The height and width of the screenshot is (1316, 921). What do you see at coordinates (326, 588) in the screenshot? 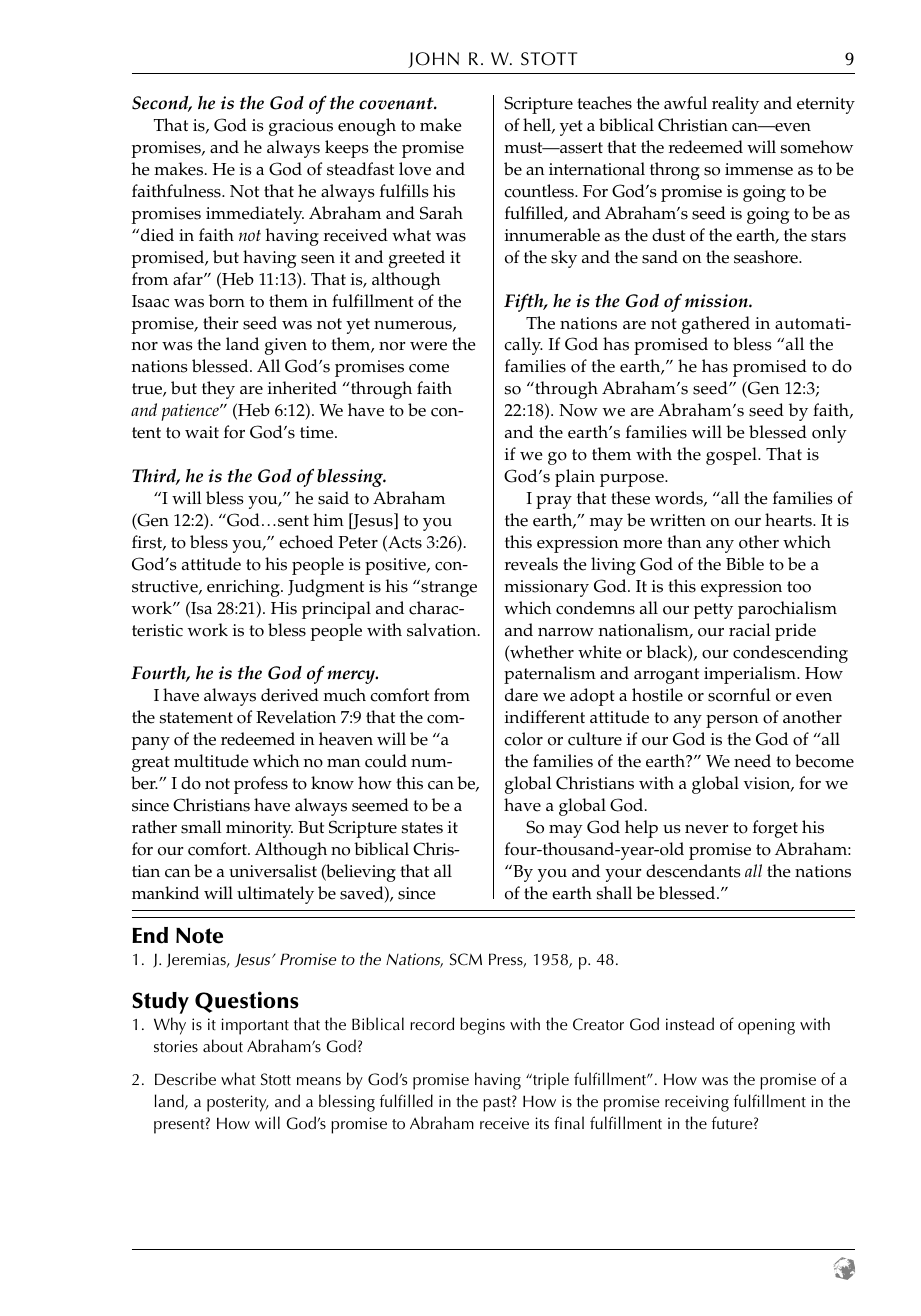
I see `Judgment` at bounding box center [326, 588].
